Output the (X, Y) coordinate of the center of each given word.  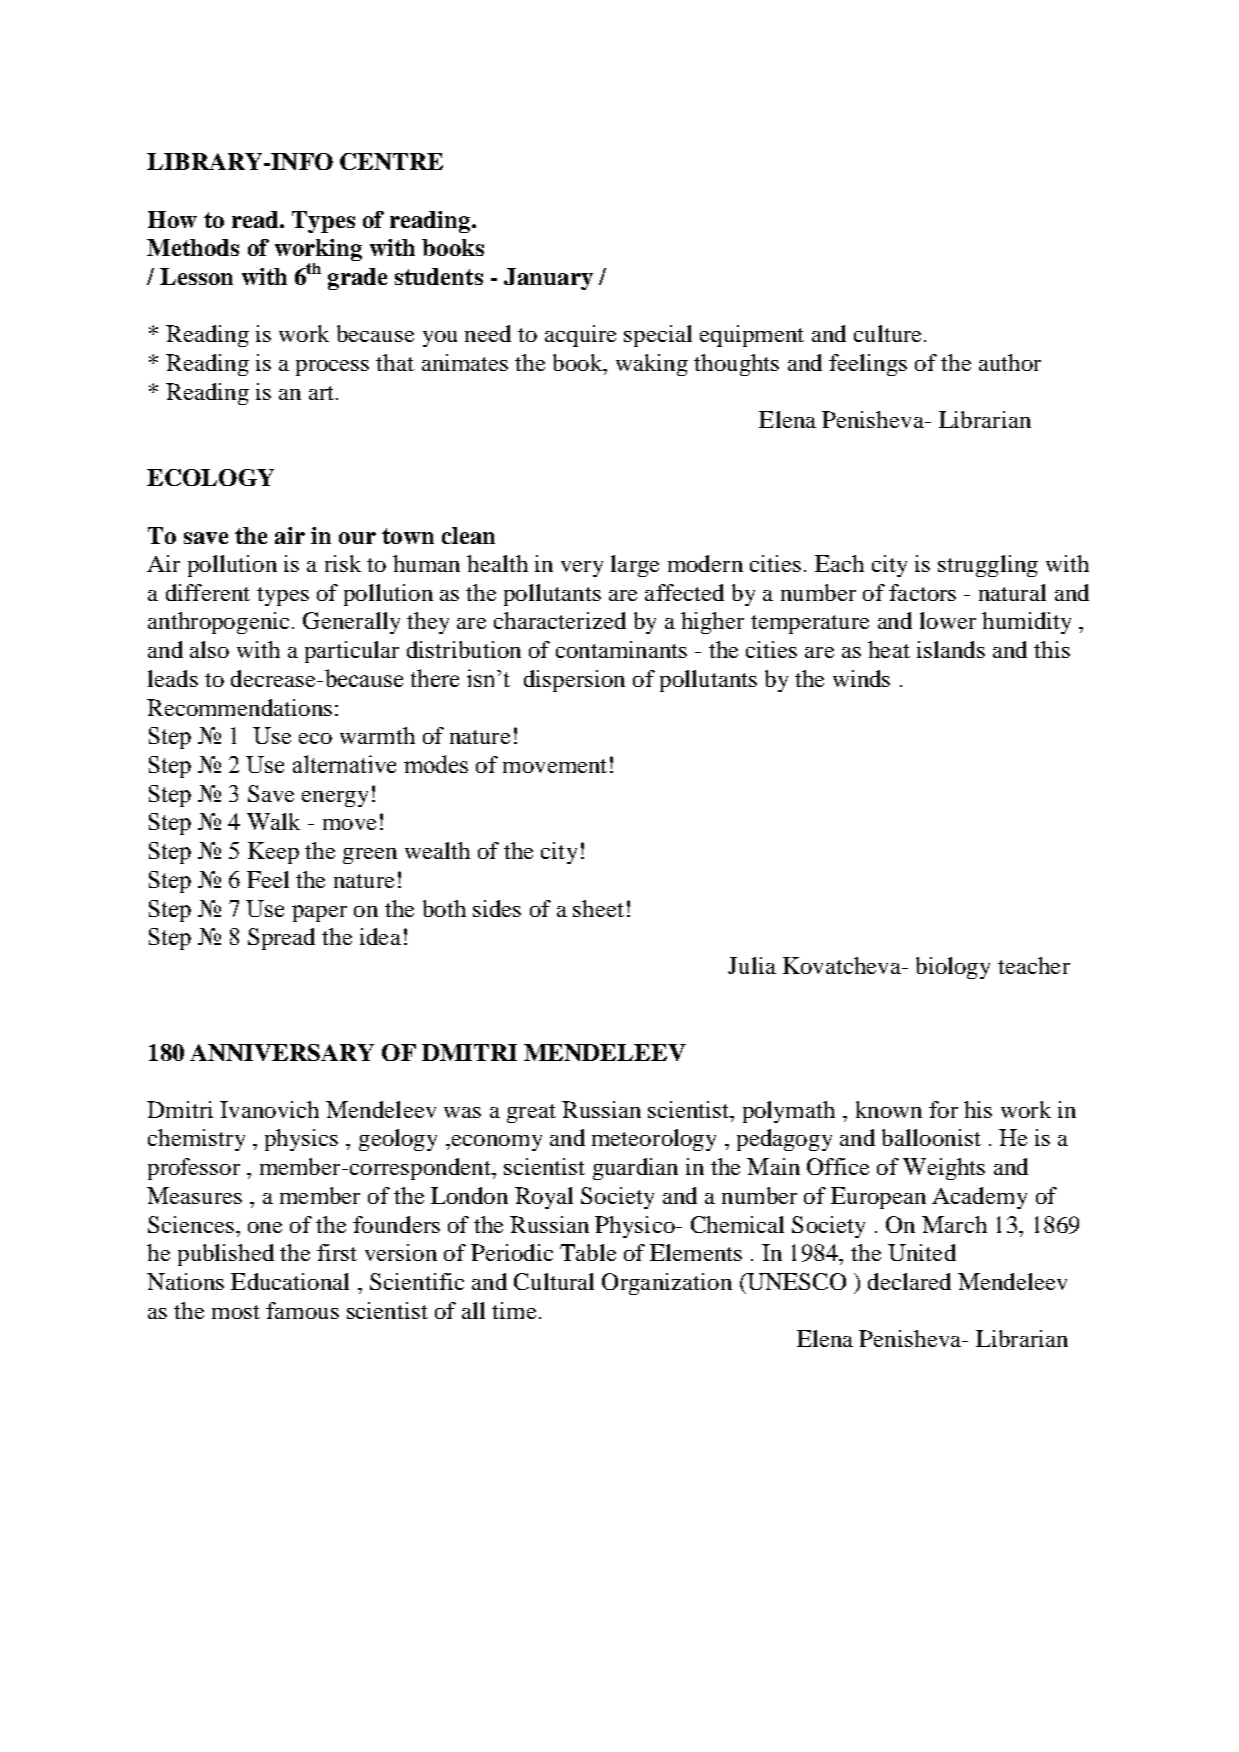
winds (861, 678)
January (548, 279)
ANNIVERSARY (282, 1052)
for (943, 1109)
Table (588, 1252)
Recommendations (239, 707)
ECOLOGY (210, 477)
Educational (290, 1281)
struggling (988, 566)
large (635, 566)
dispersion (574, 681)
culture (887, 333)
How (172, 219)
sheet (598, 908)
